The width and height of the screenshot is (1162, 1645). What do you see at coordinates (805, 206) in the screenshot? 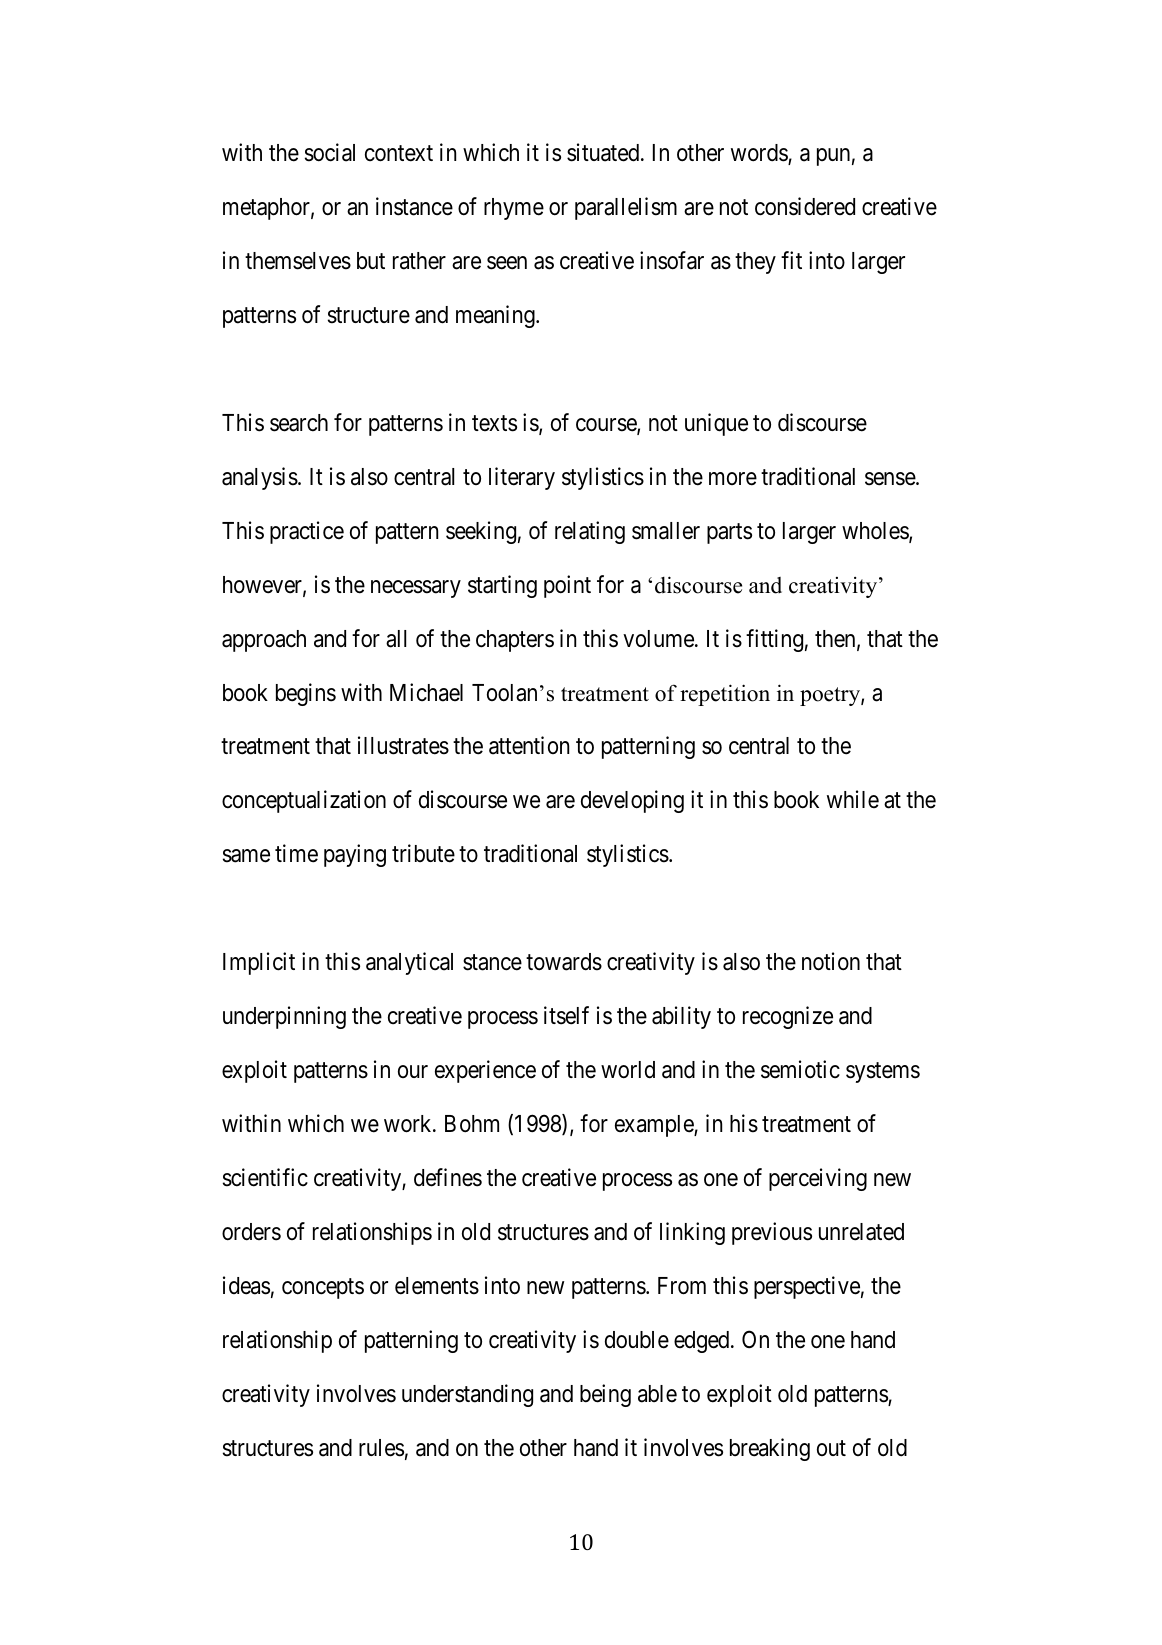
I see `considered` at bounding box center [805, 206].
